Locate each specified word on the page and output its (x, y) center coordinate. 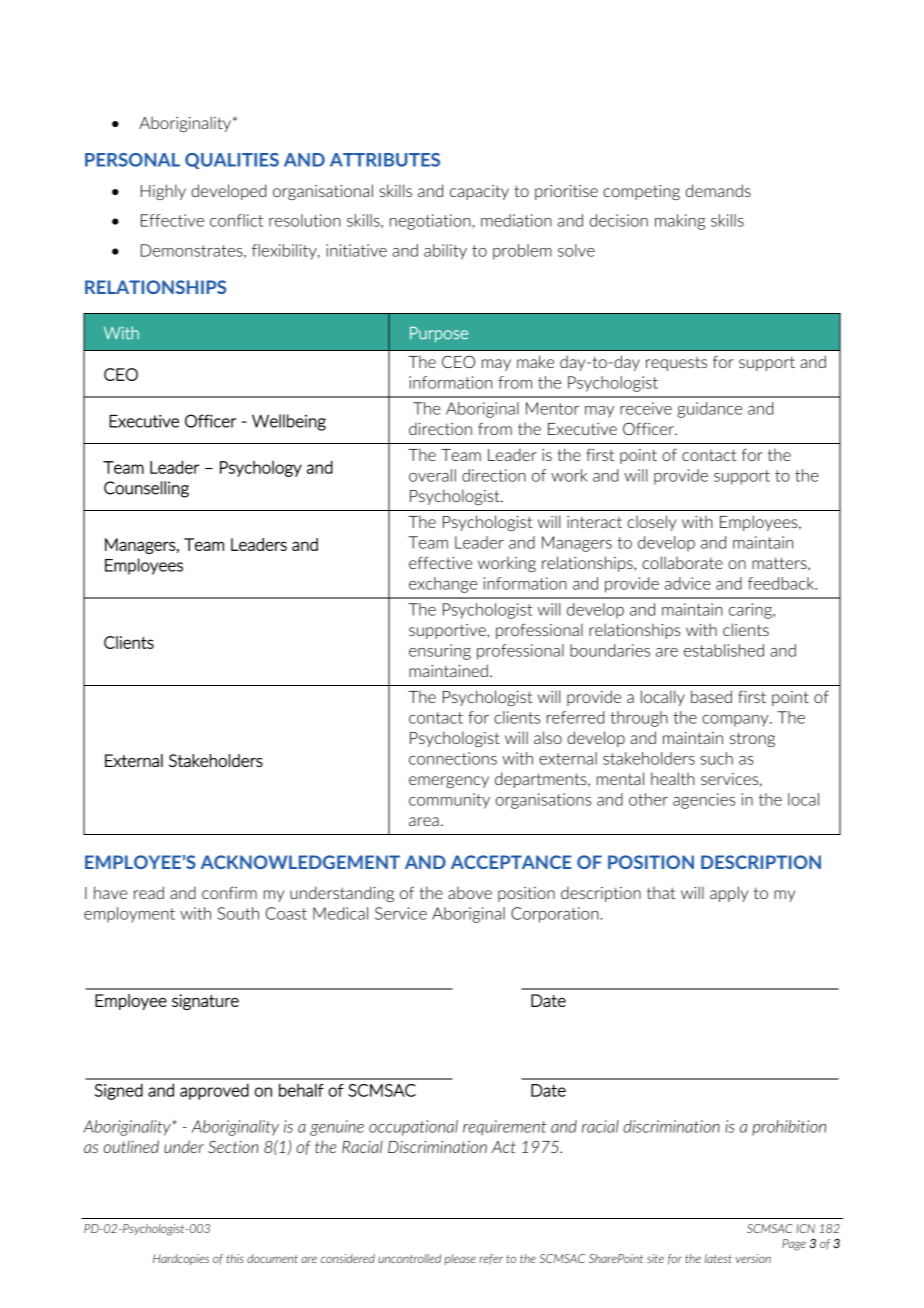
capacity (479, 192)
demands (718, 190)
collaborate (682, 562)
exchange (443, 585)
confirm (229, 892)
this (235, 1258)
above (470, 892)
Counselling (146, 489)
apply (729, 894)
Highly (163, 192)
